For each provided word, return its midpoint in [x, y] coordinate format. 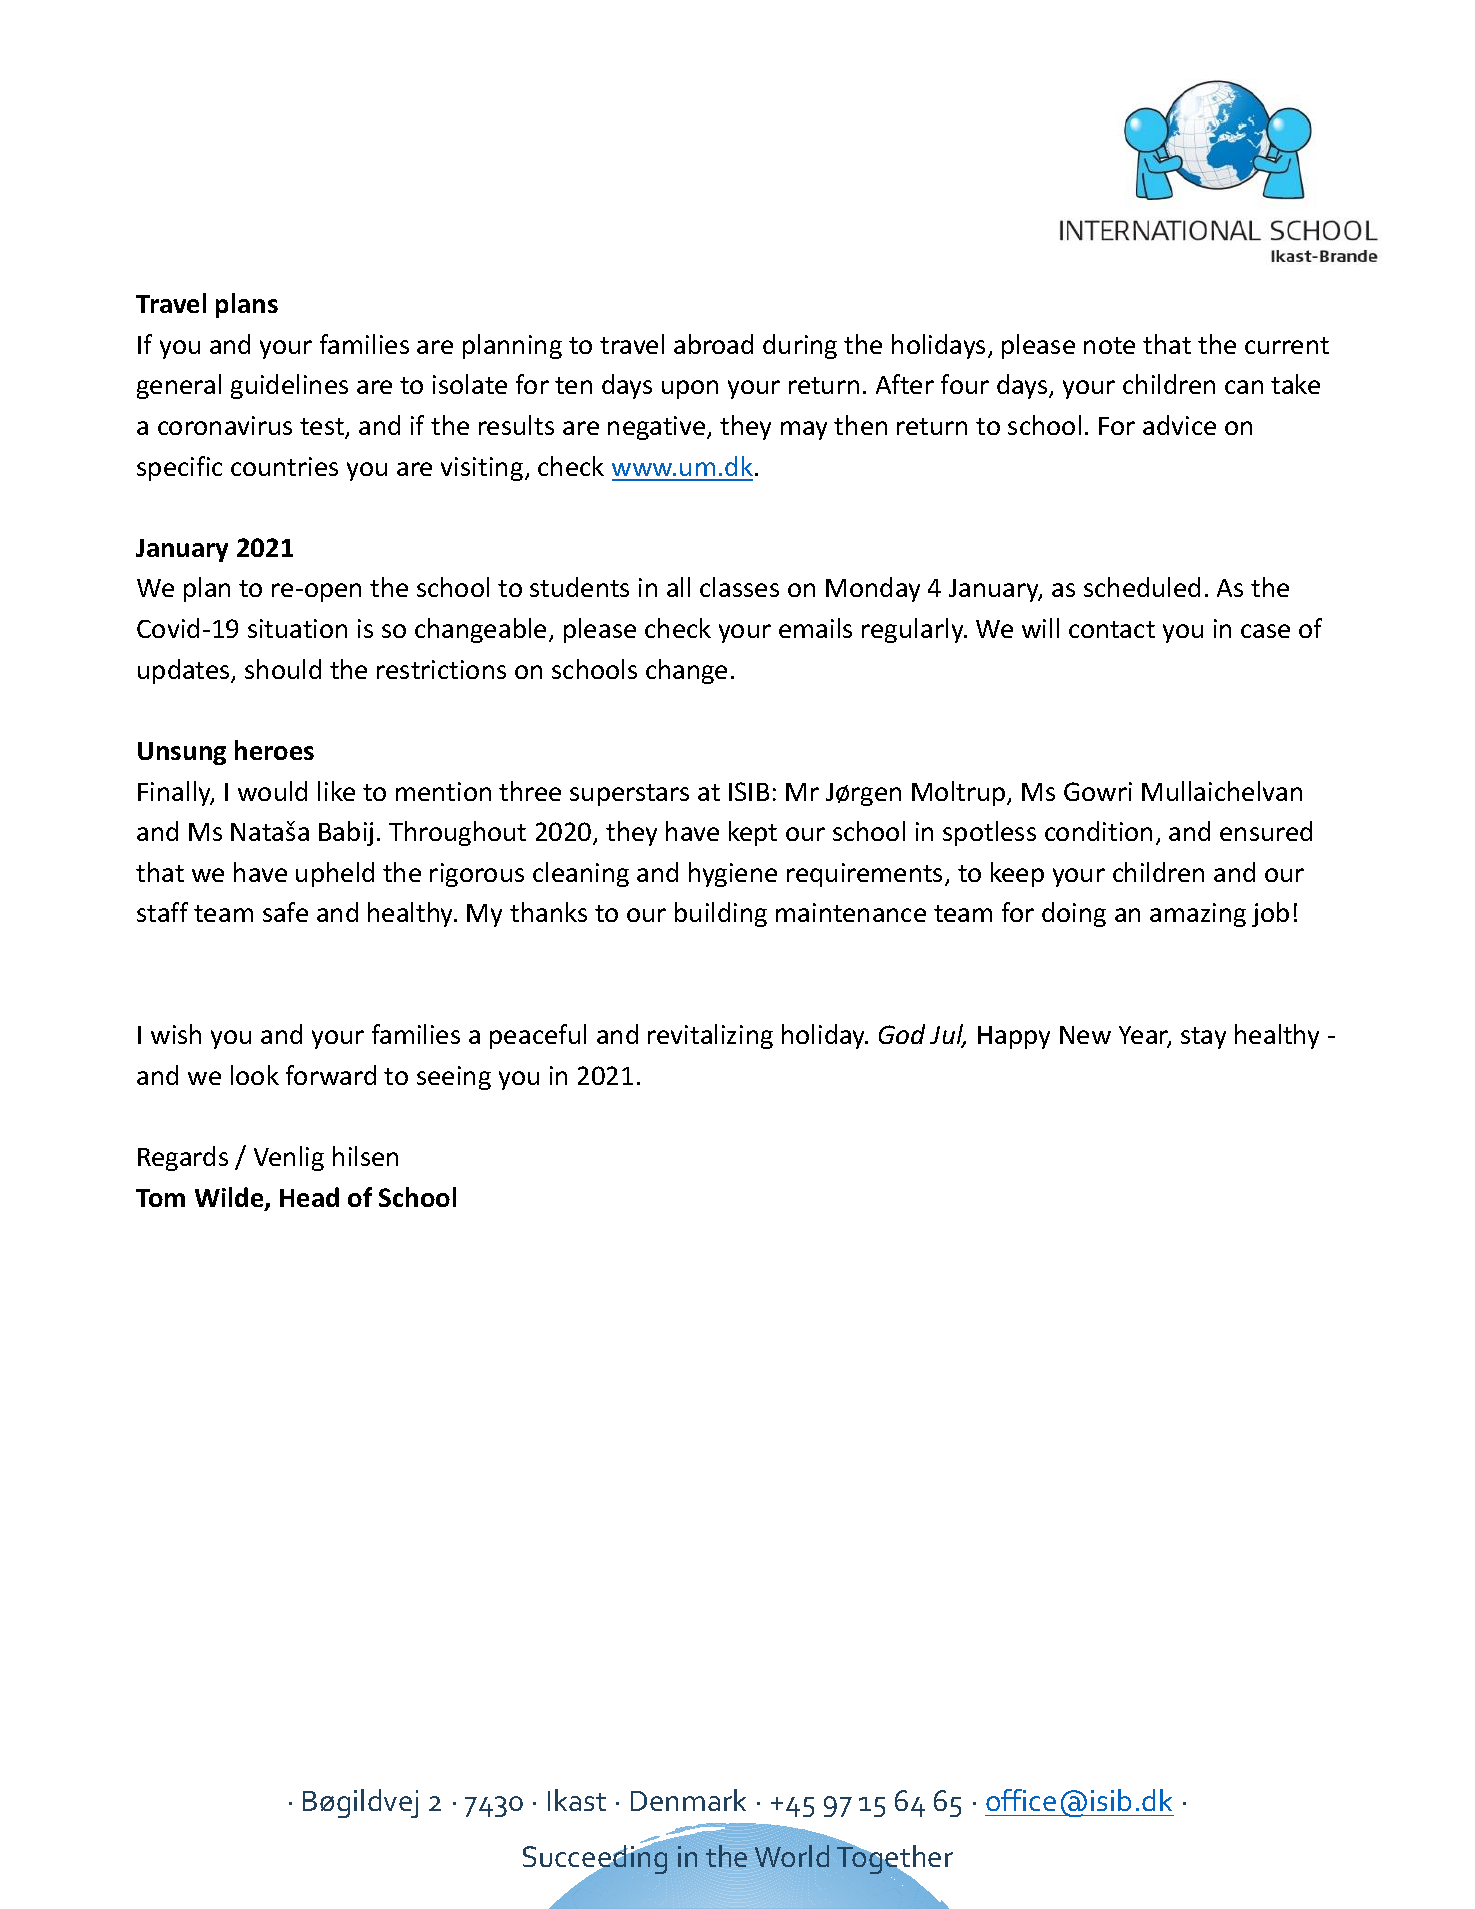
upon [690, 389]
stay [1203, 1038]
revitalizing [710, 1036]
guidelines [289, 386]
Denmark [688, 1800]
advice [1179, 425]
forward [331, 1075]
